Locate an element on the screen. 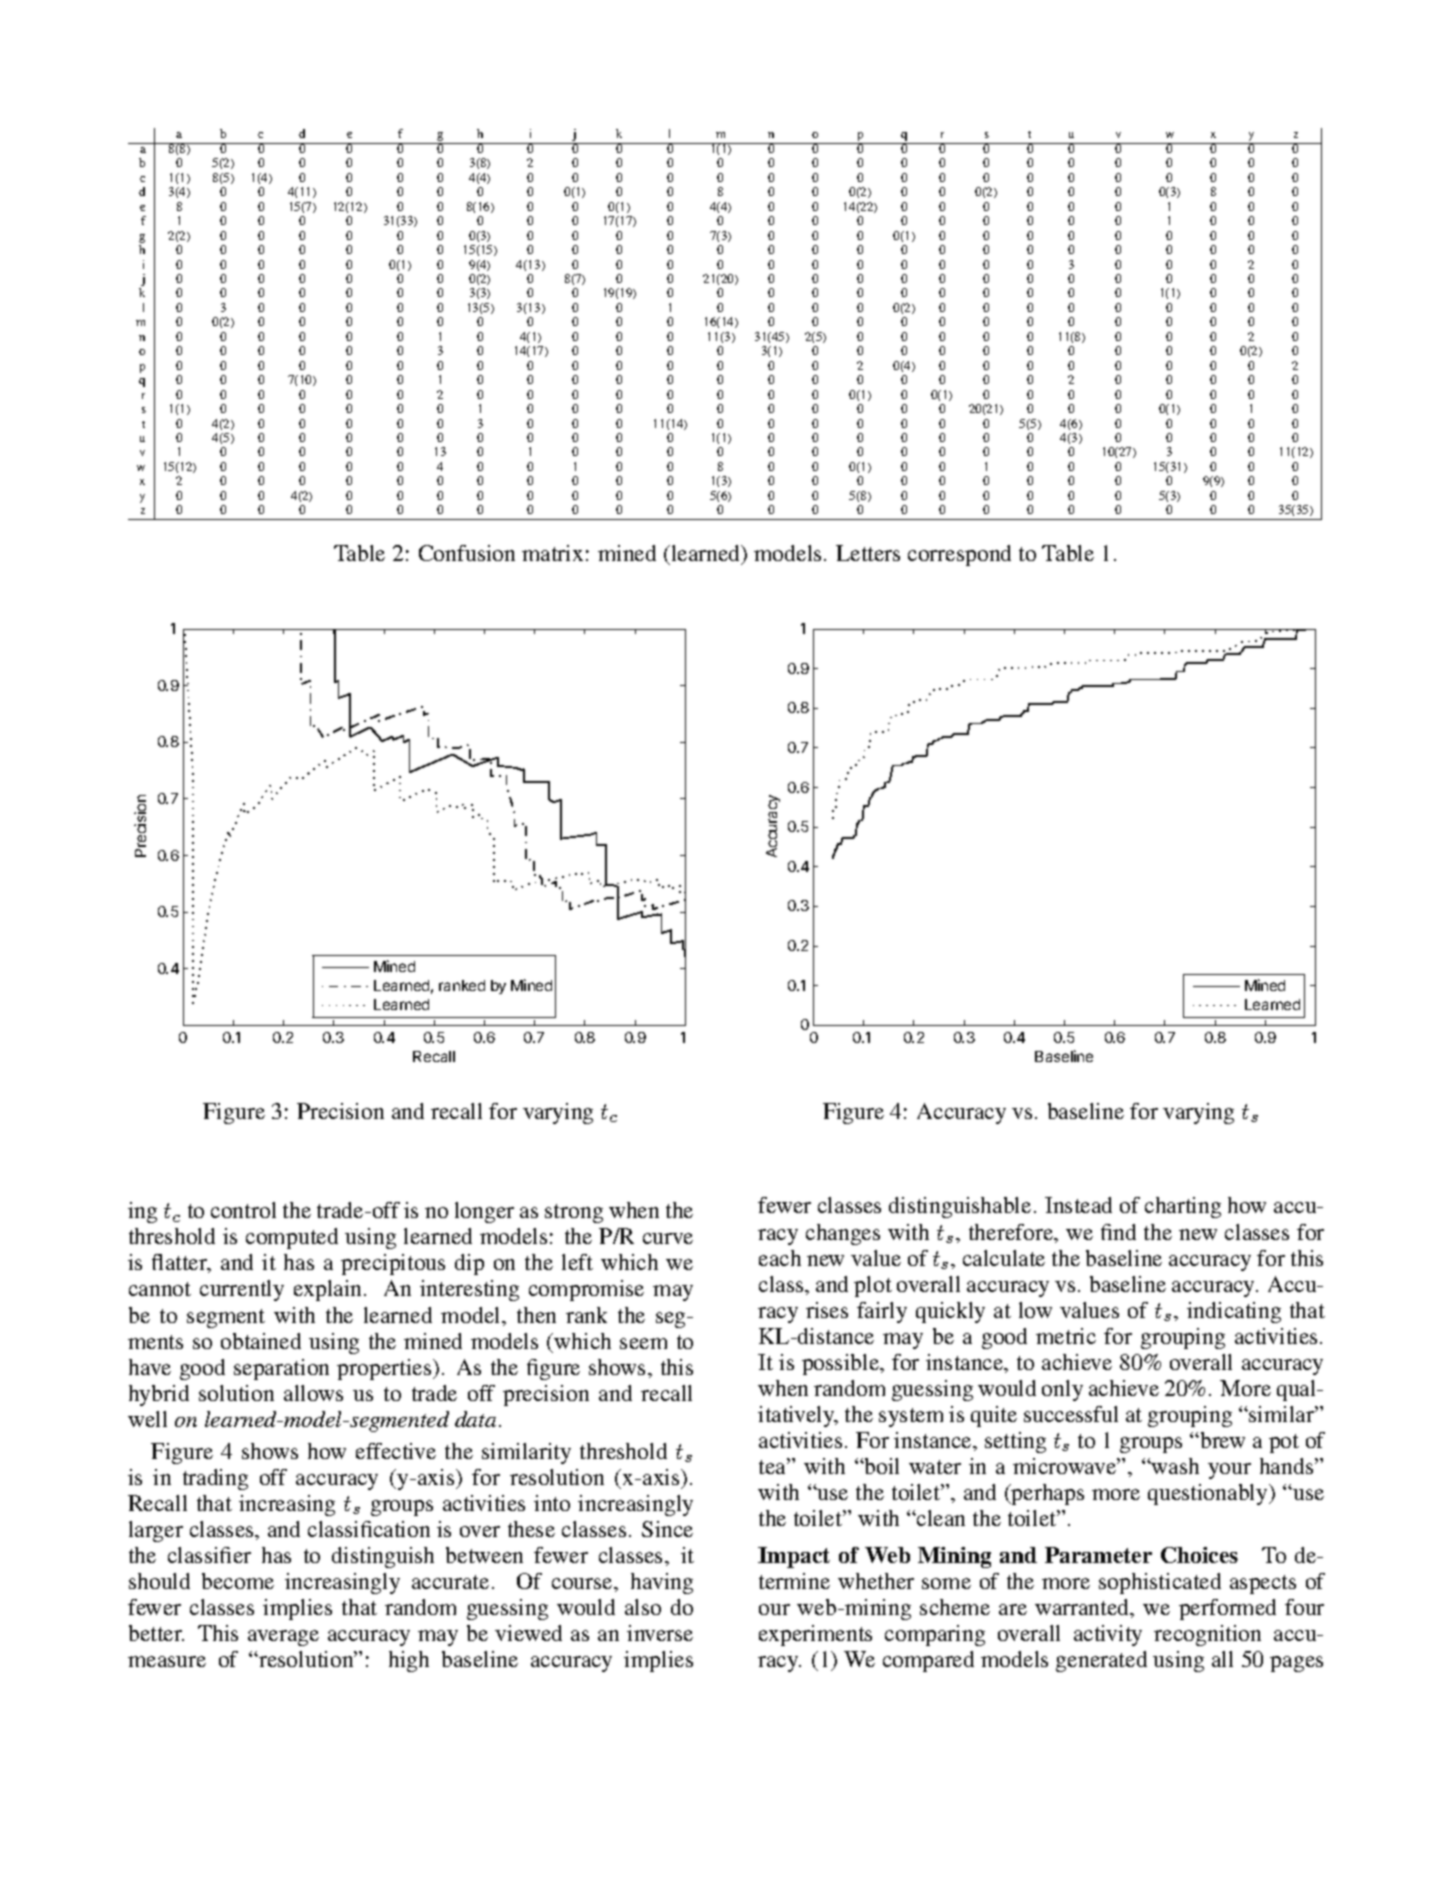  Confusion is located at coordinates (467, 553).
